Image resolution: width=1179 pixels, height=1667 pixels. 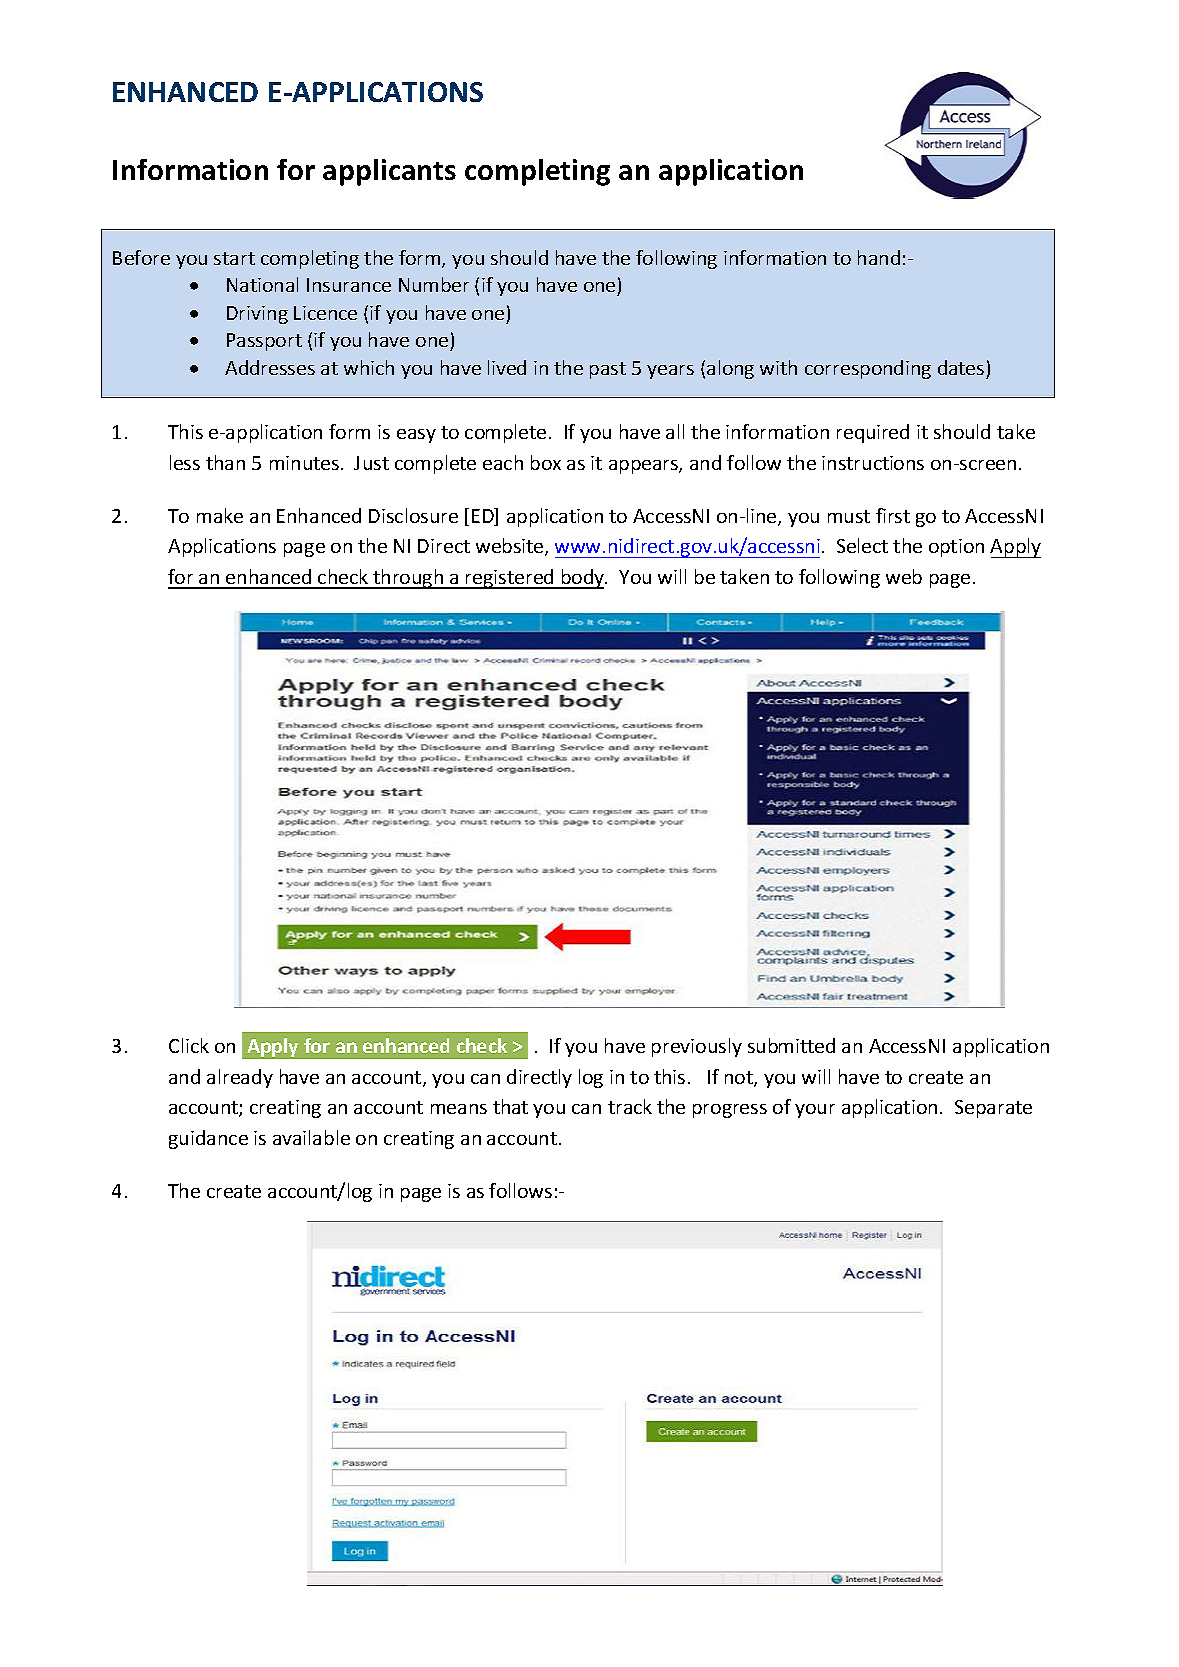 What do you see at coordinates (234, 258) in the screenshot?
I see `start` at bounding box center [234, 258].
